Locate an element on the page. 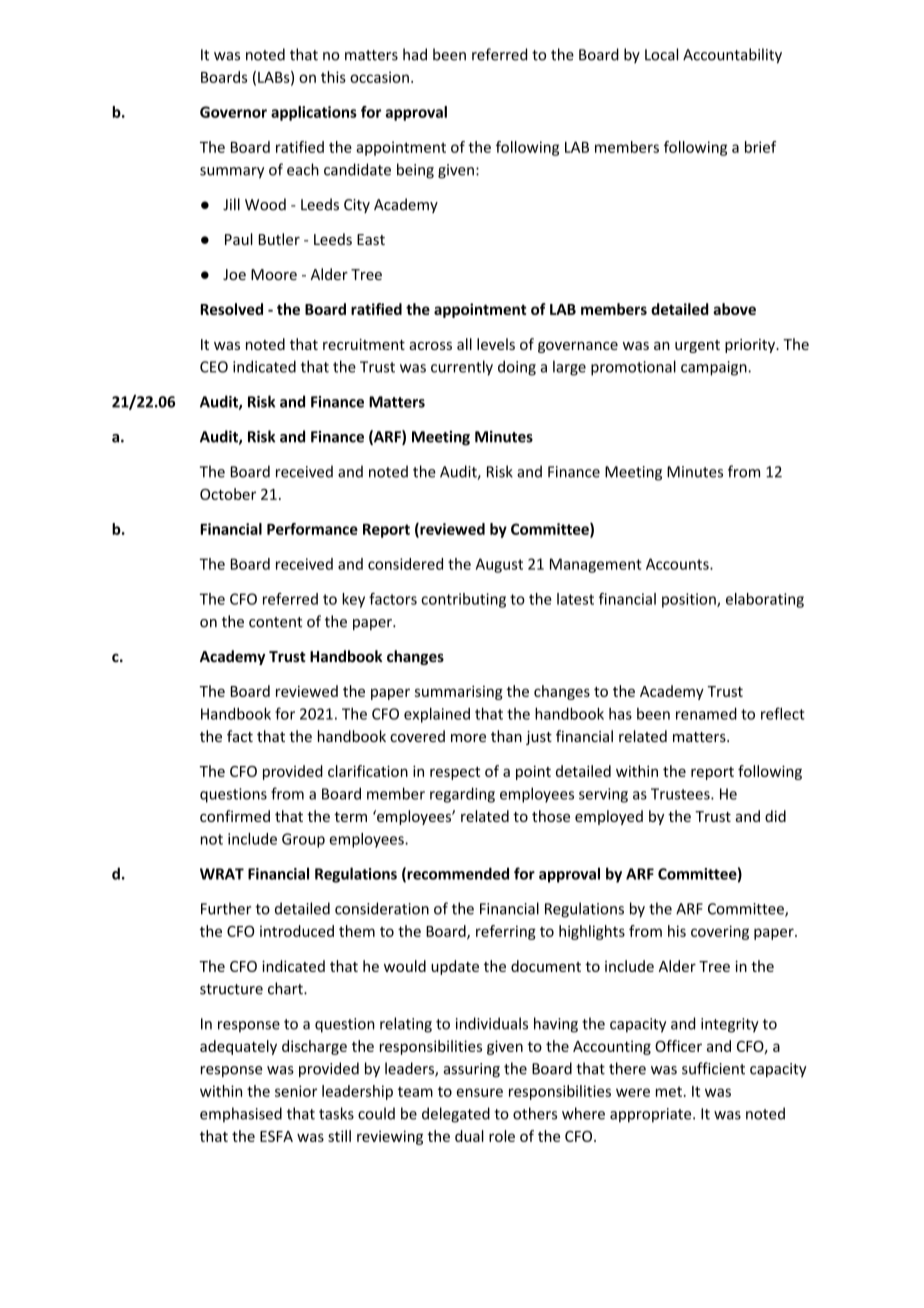  covering is located at coordinates (720, 932).
